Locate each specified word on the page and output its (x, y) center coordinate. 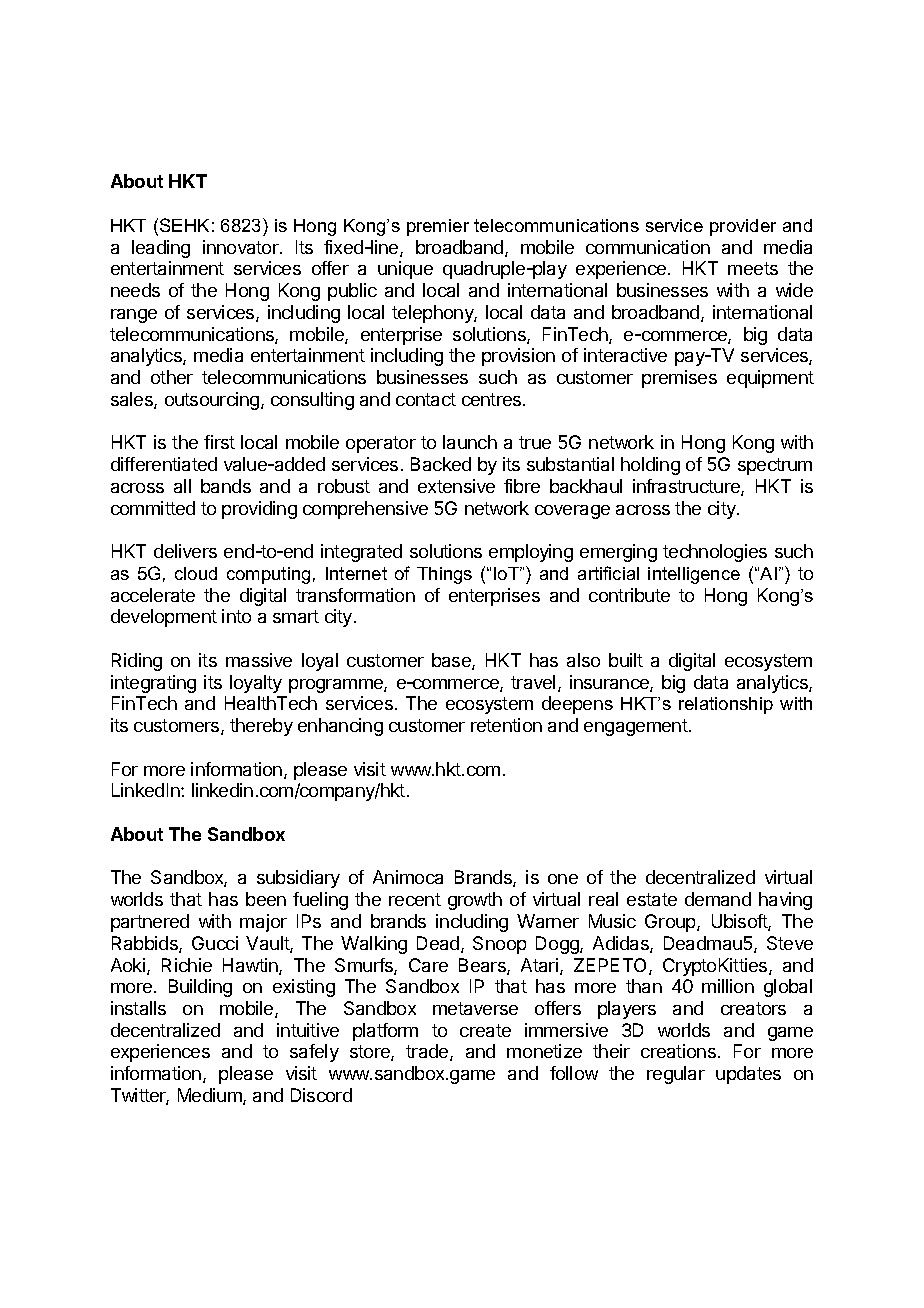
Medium (211, 1096)
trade (428, 1052)
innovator (242, 247)
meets (753, 268)
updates (748, 1075)
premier (438, 227)
